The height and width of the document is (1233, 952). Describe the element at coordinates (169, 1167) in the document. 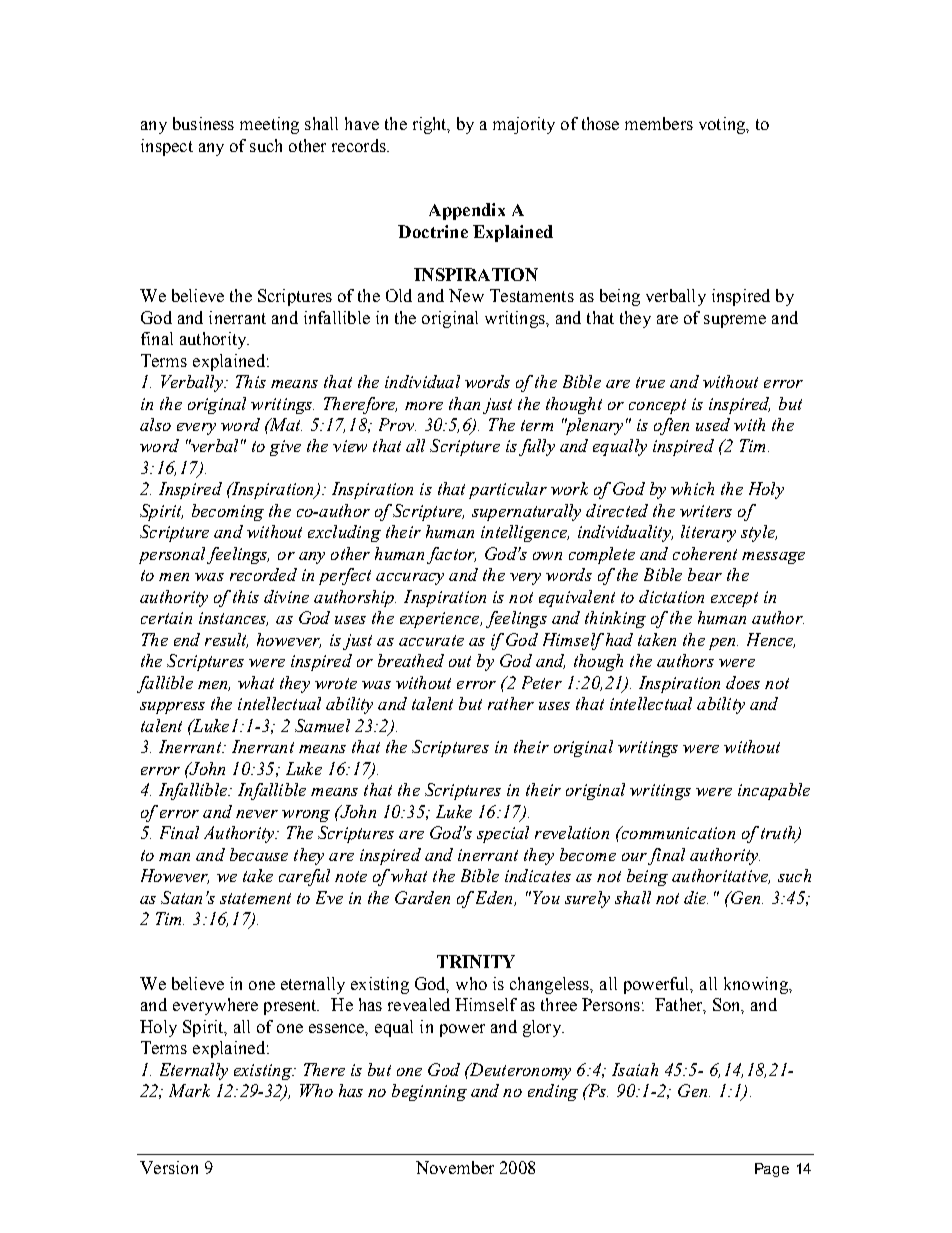

I see `Version` at that location.
